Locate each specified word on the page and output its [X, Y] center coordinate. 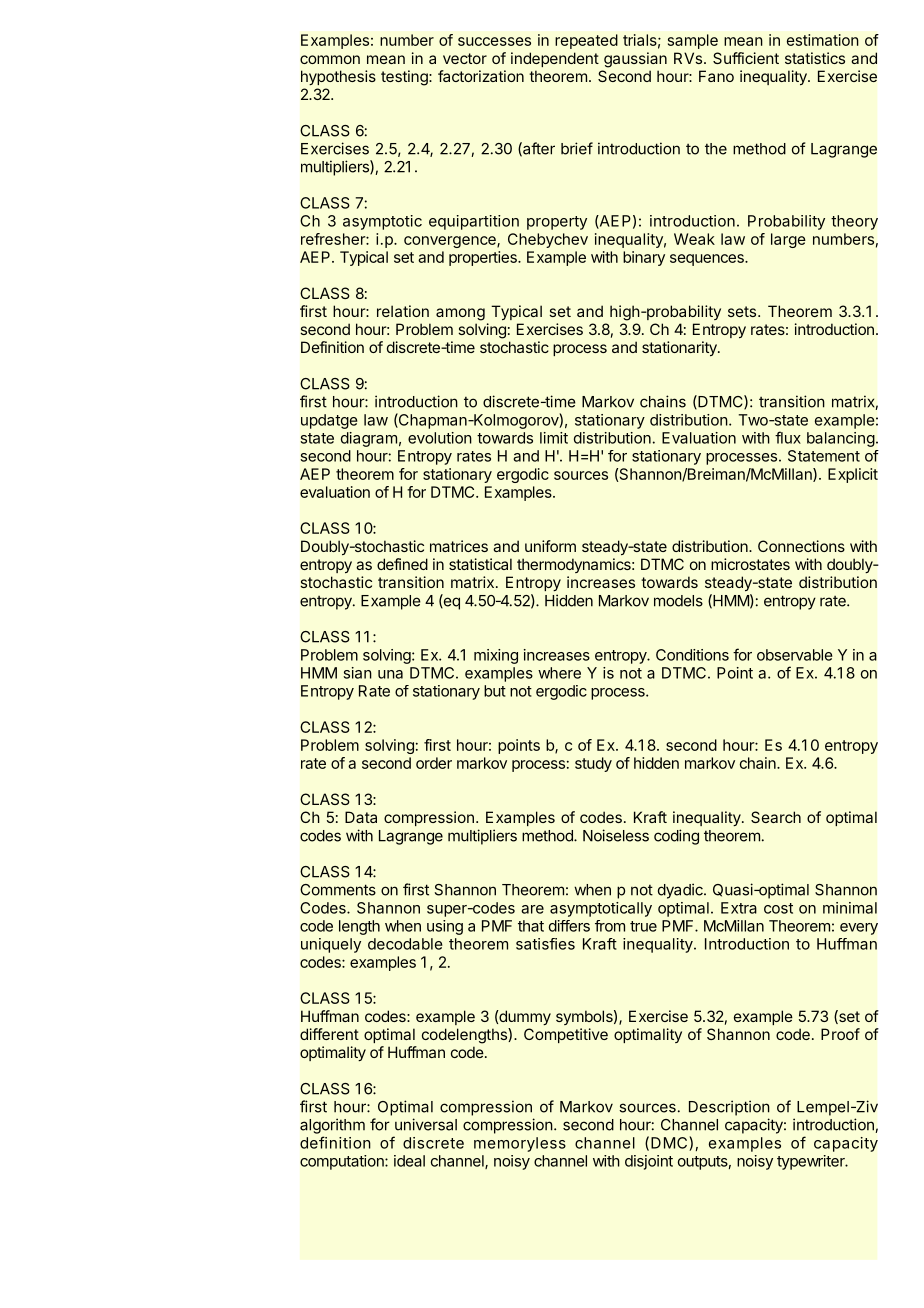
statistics [815, 58]
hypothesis [338, 77]
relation [403, 311]
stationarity [680, 348]
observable [795, 655]
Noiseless [616, 835]
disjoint [649, 1162]
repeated [586, 41]
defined [402, 564]
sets [743, 311]
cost [778, 908]
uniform [550, 546]
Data [361, 817]
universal [426, 1124]
